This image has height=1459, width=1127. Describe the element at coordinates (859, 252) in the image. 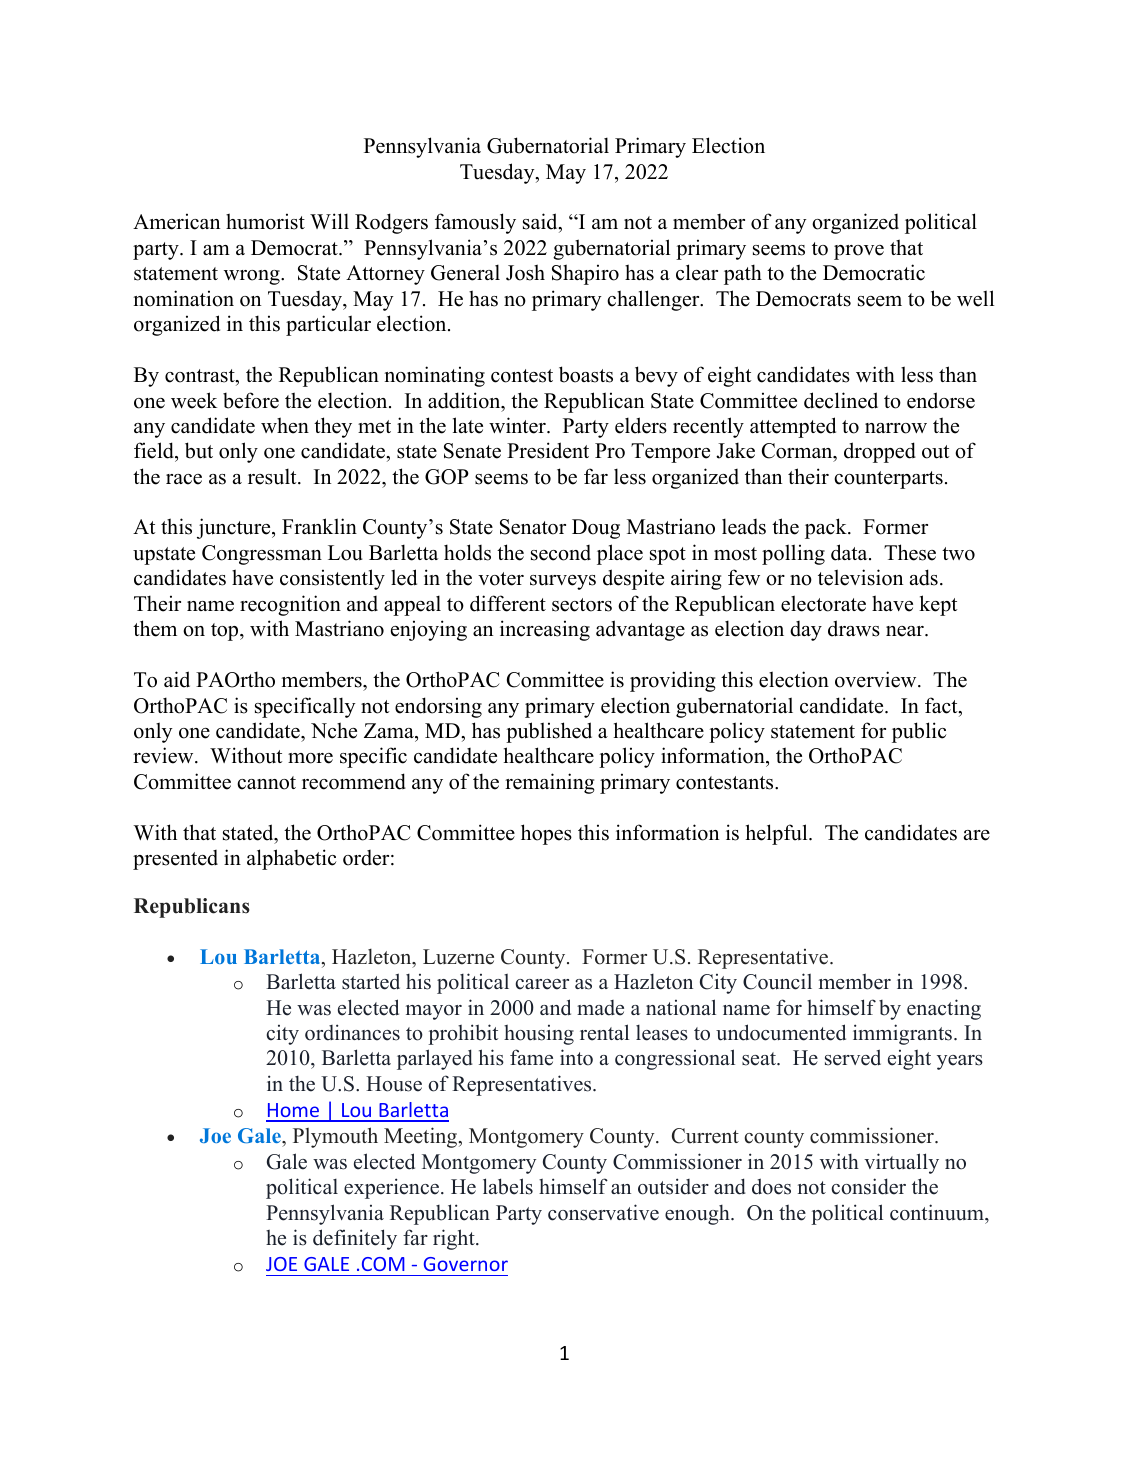

I see `prove` at that location.
